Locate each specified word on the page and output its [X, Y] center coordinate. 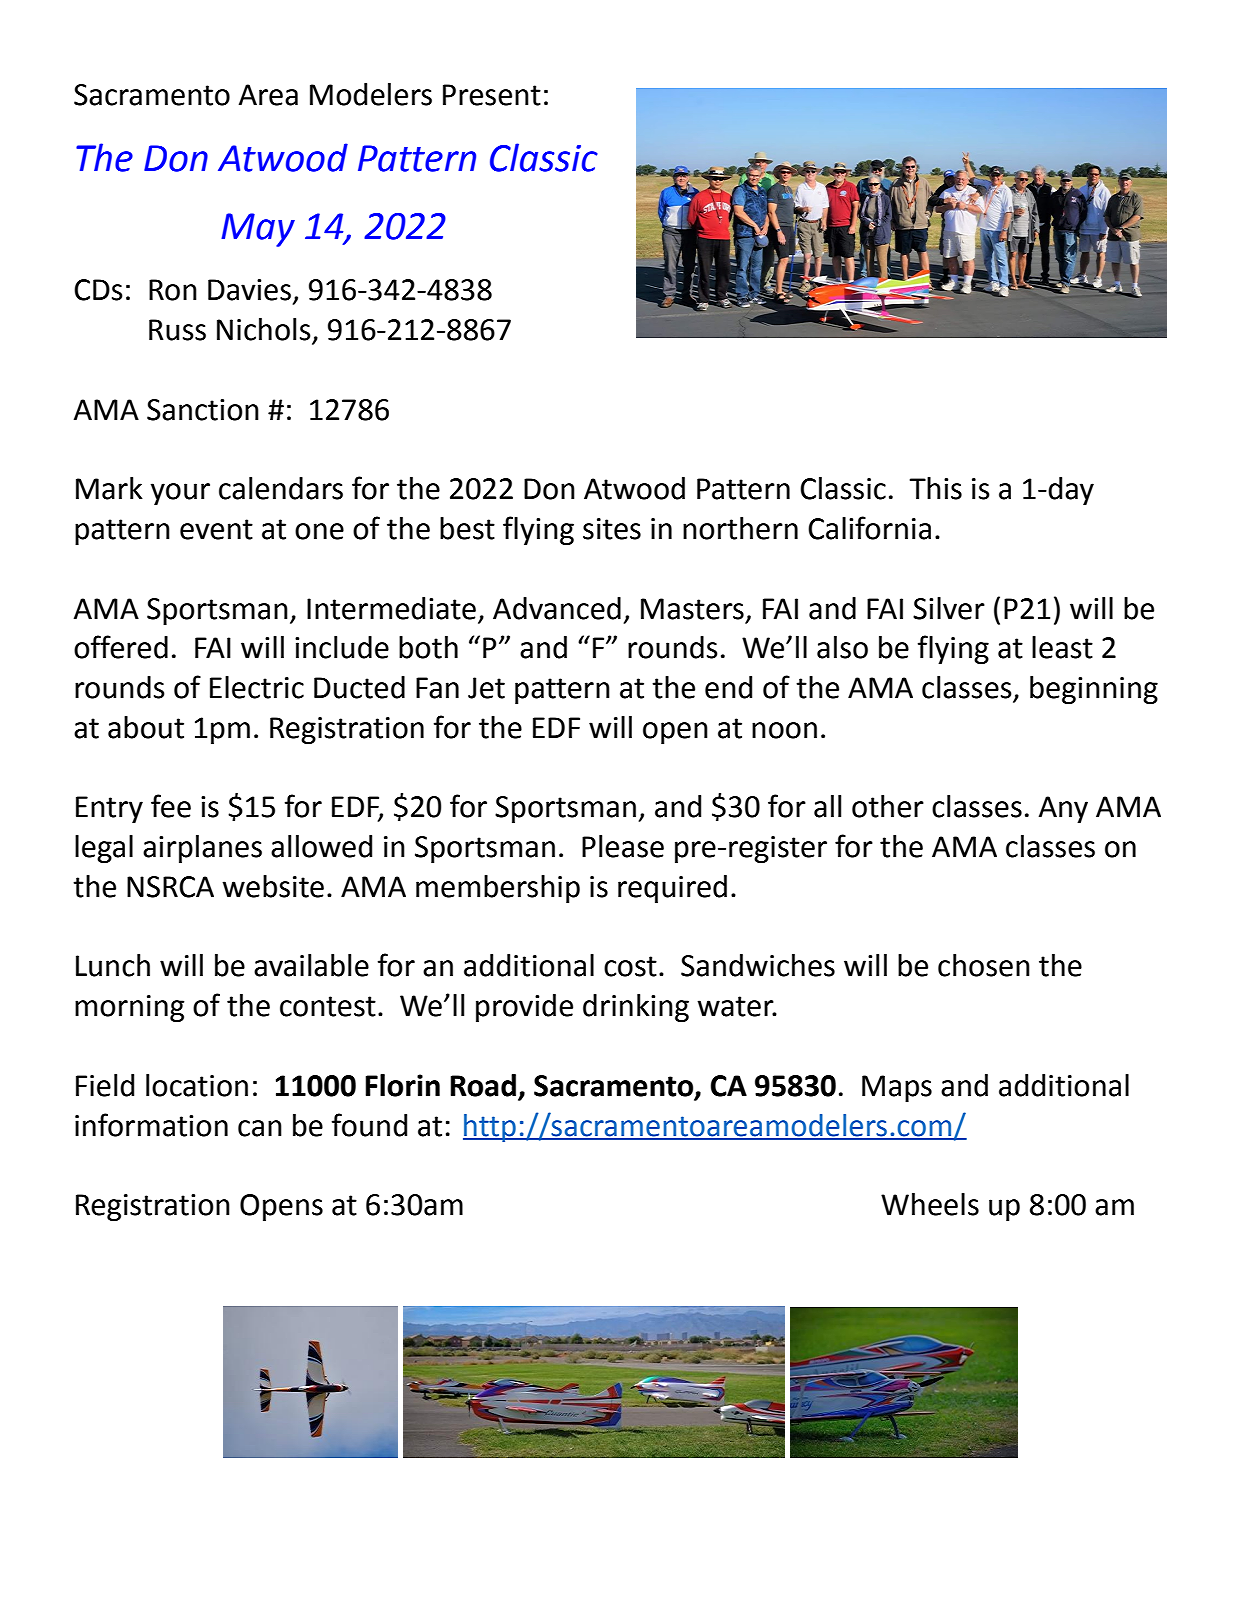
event [216, 529]
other [888, 806]
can [260, 1128]
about [146, 727]
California [869, 528]
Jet [486, 688]
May [258, 230]
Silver [949, 608]
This [936, 488]
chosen [984, 965]
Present [492, 95]
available [311, 965]
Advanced [557, 608]
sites [612, 529]
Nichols [265, 330]
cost [630, 966]
